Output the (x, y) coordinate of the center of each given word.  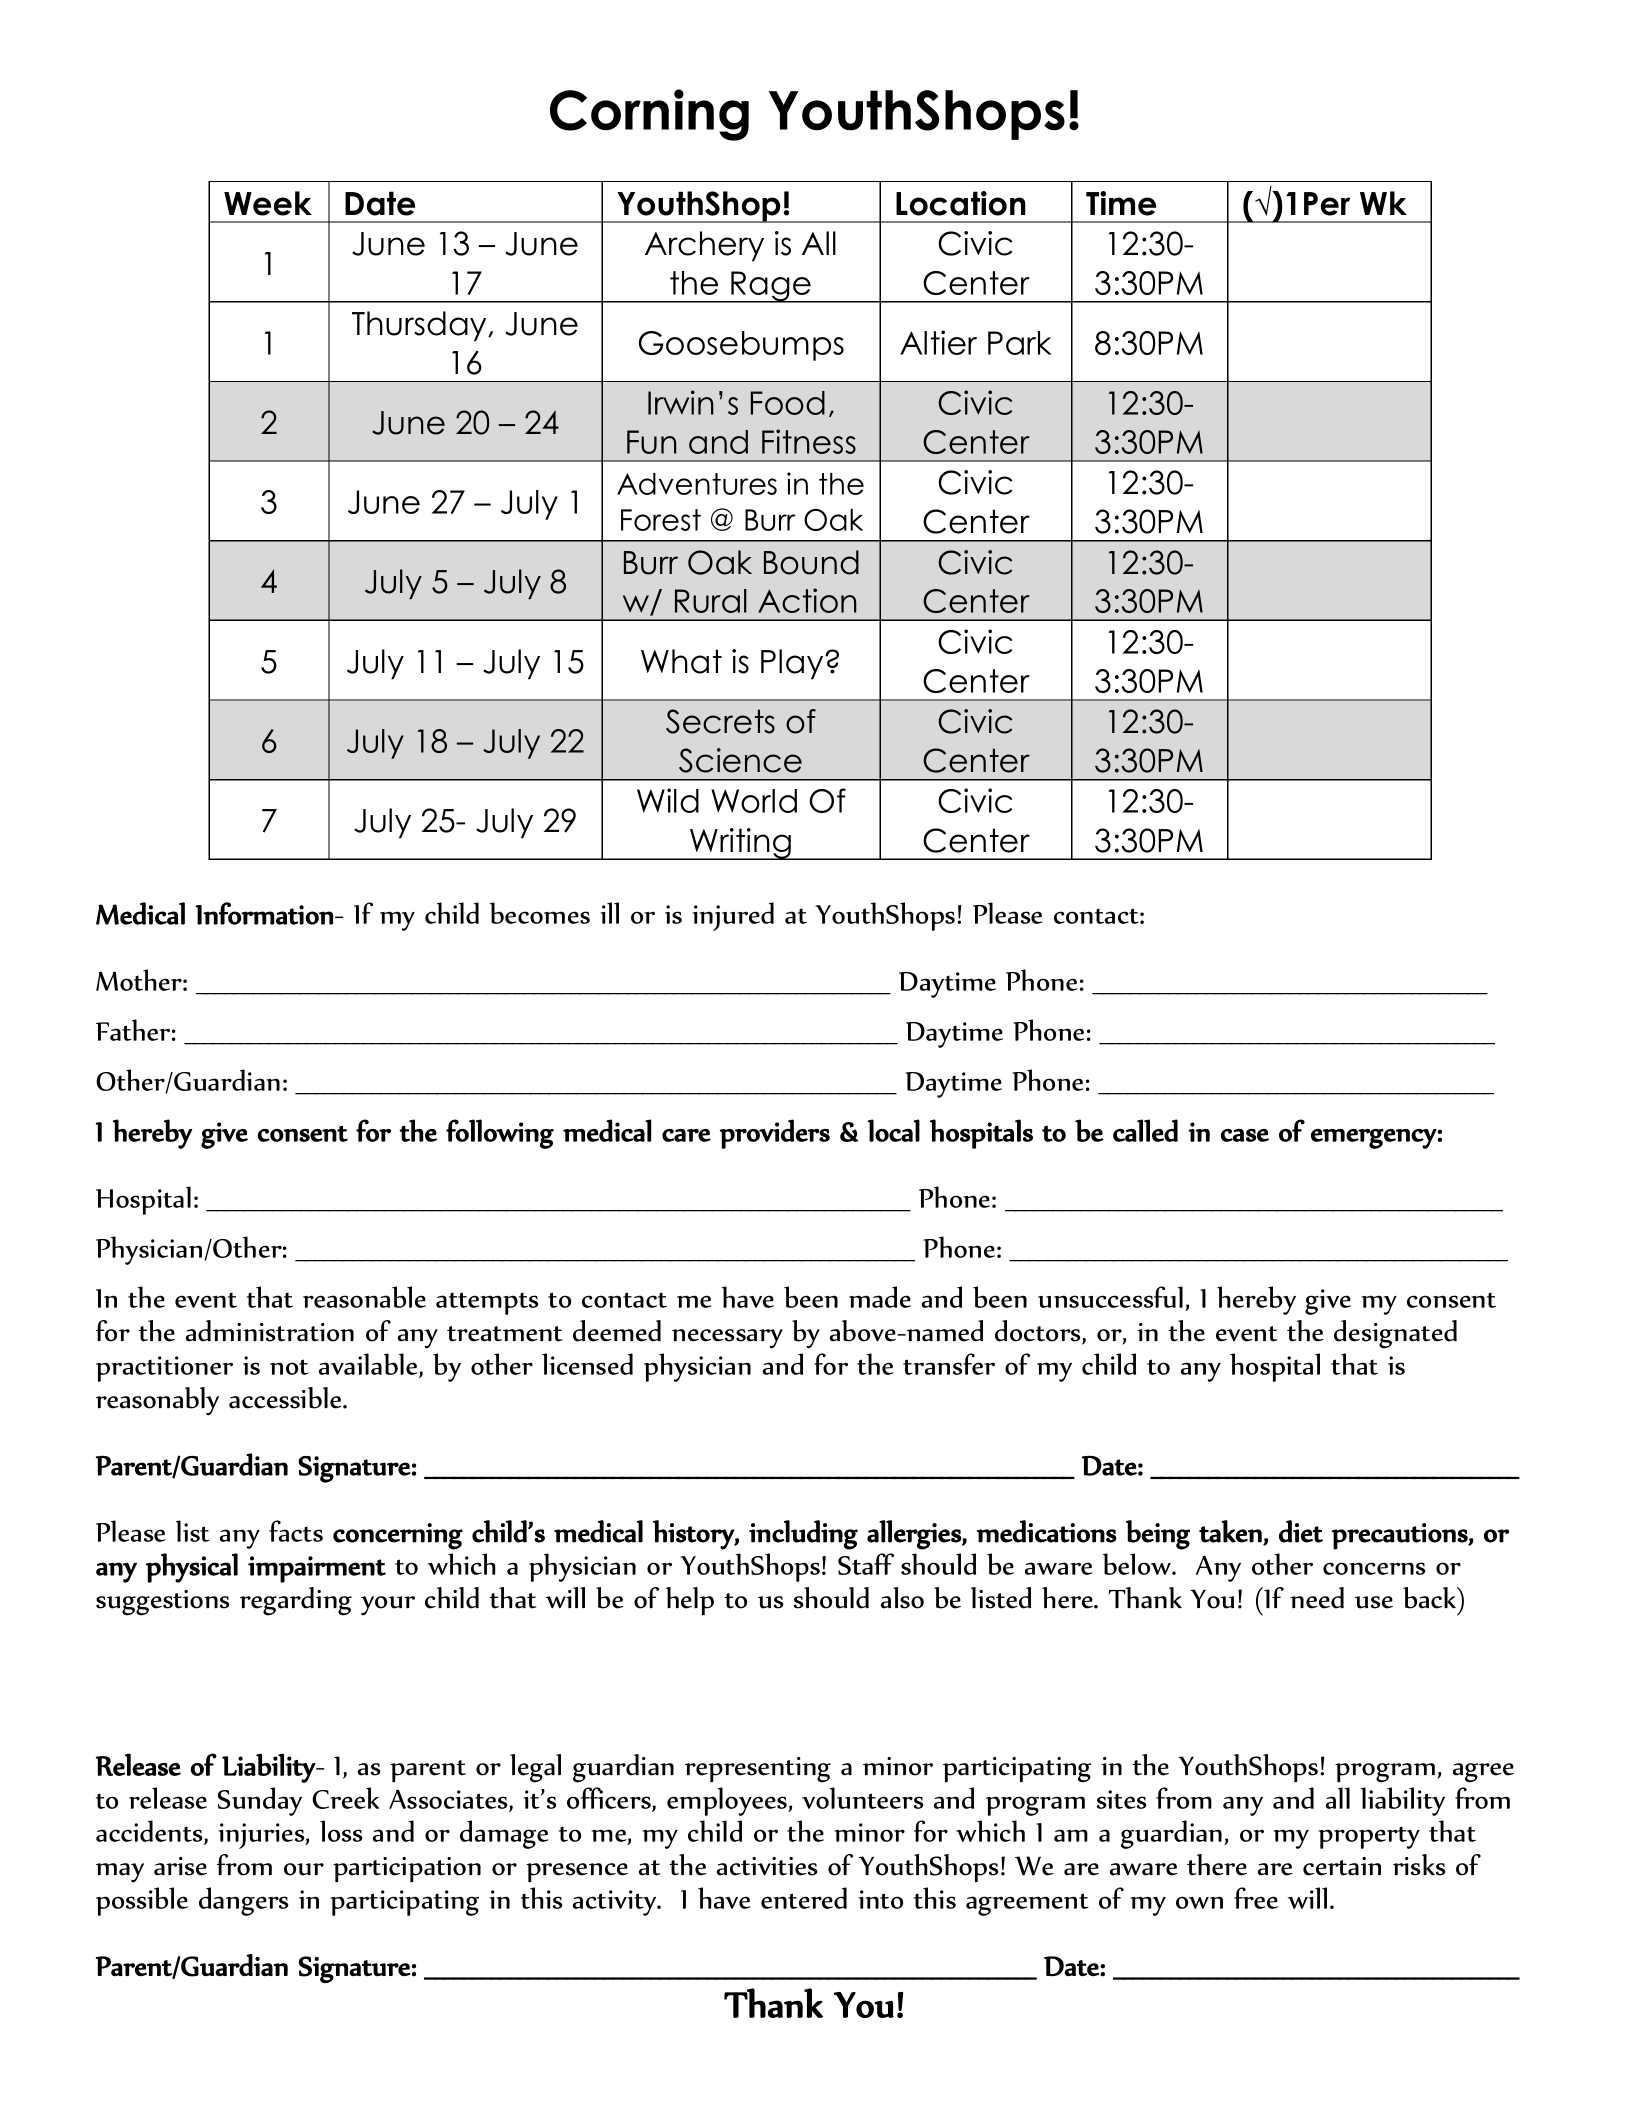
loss (341, 1831)
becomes (540, 913)
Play (793, 664)
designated (1395, 1334)
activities (767, 1866)
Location (961, 203)
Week (268, 203)
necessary (727, 1339)
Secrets (720, 721)
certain (1342, 1866)
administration (270, 1331)
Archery (704, 246)
